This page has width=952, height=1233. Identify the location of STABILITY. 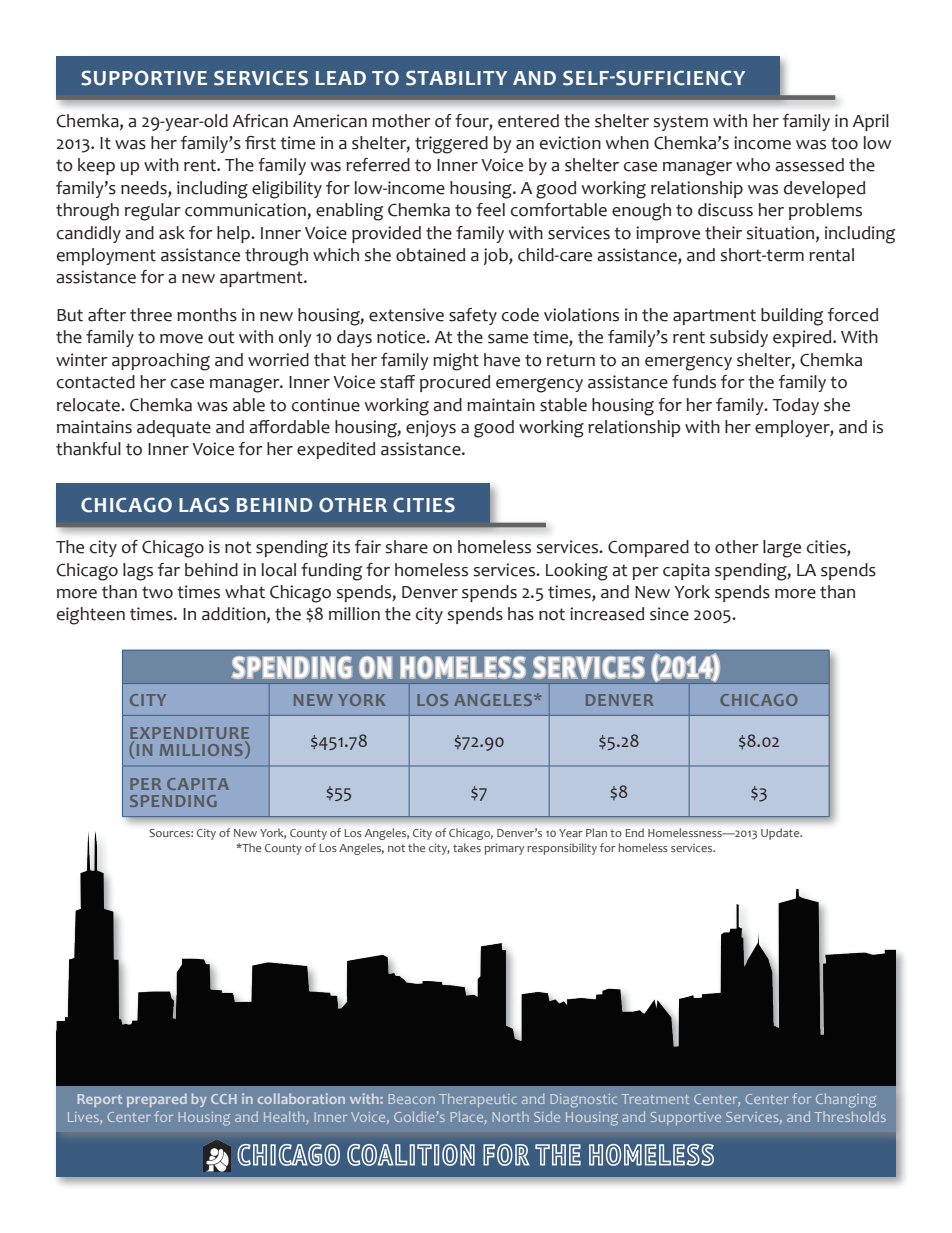
(456, 78).
